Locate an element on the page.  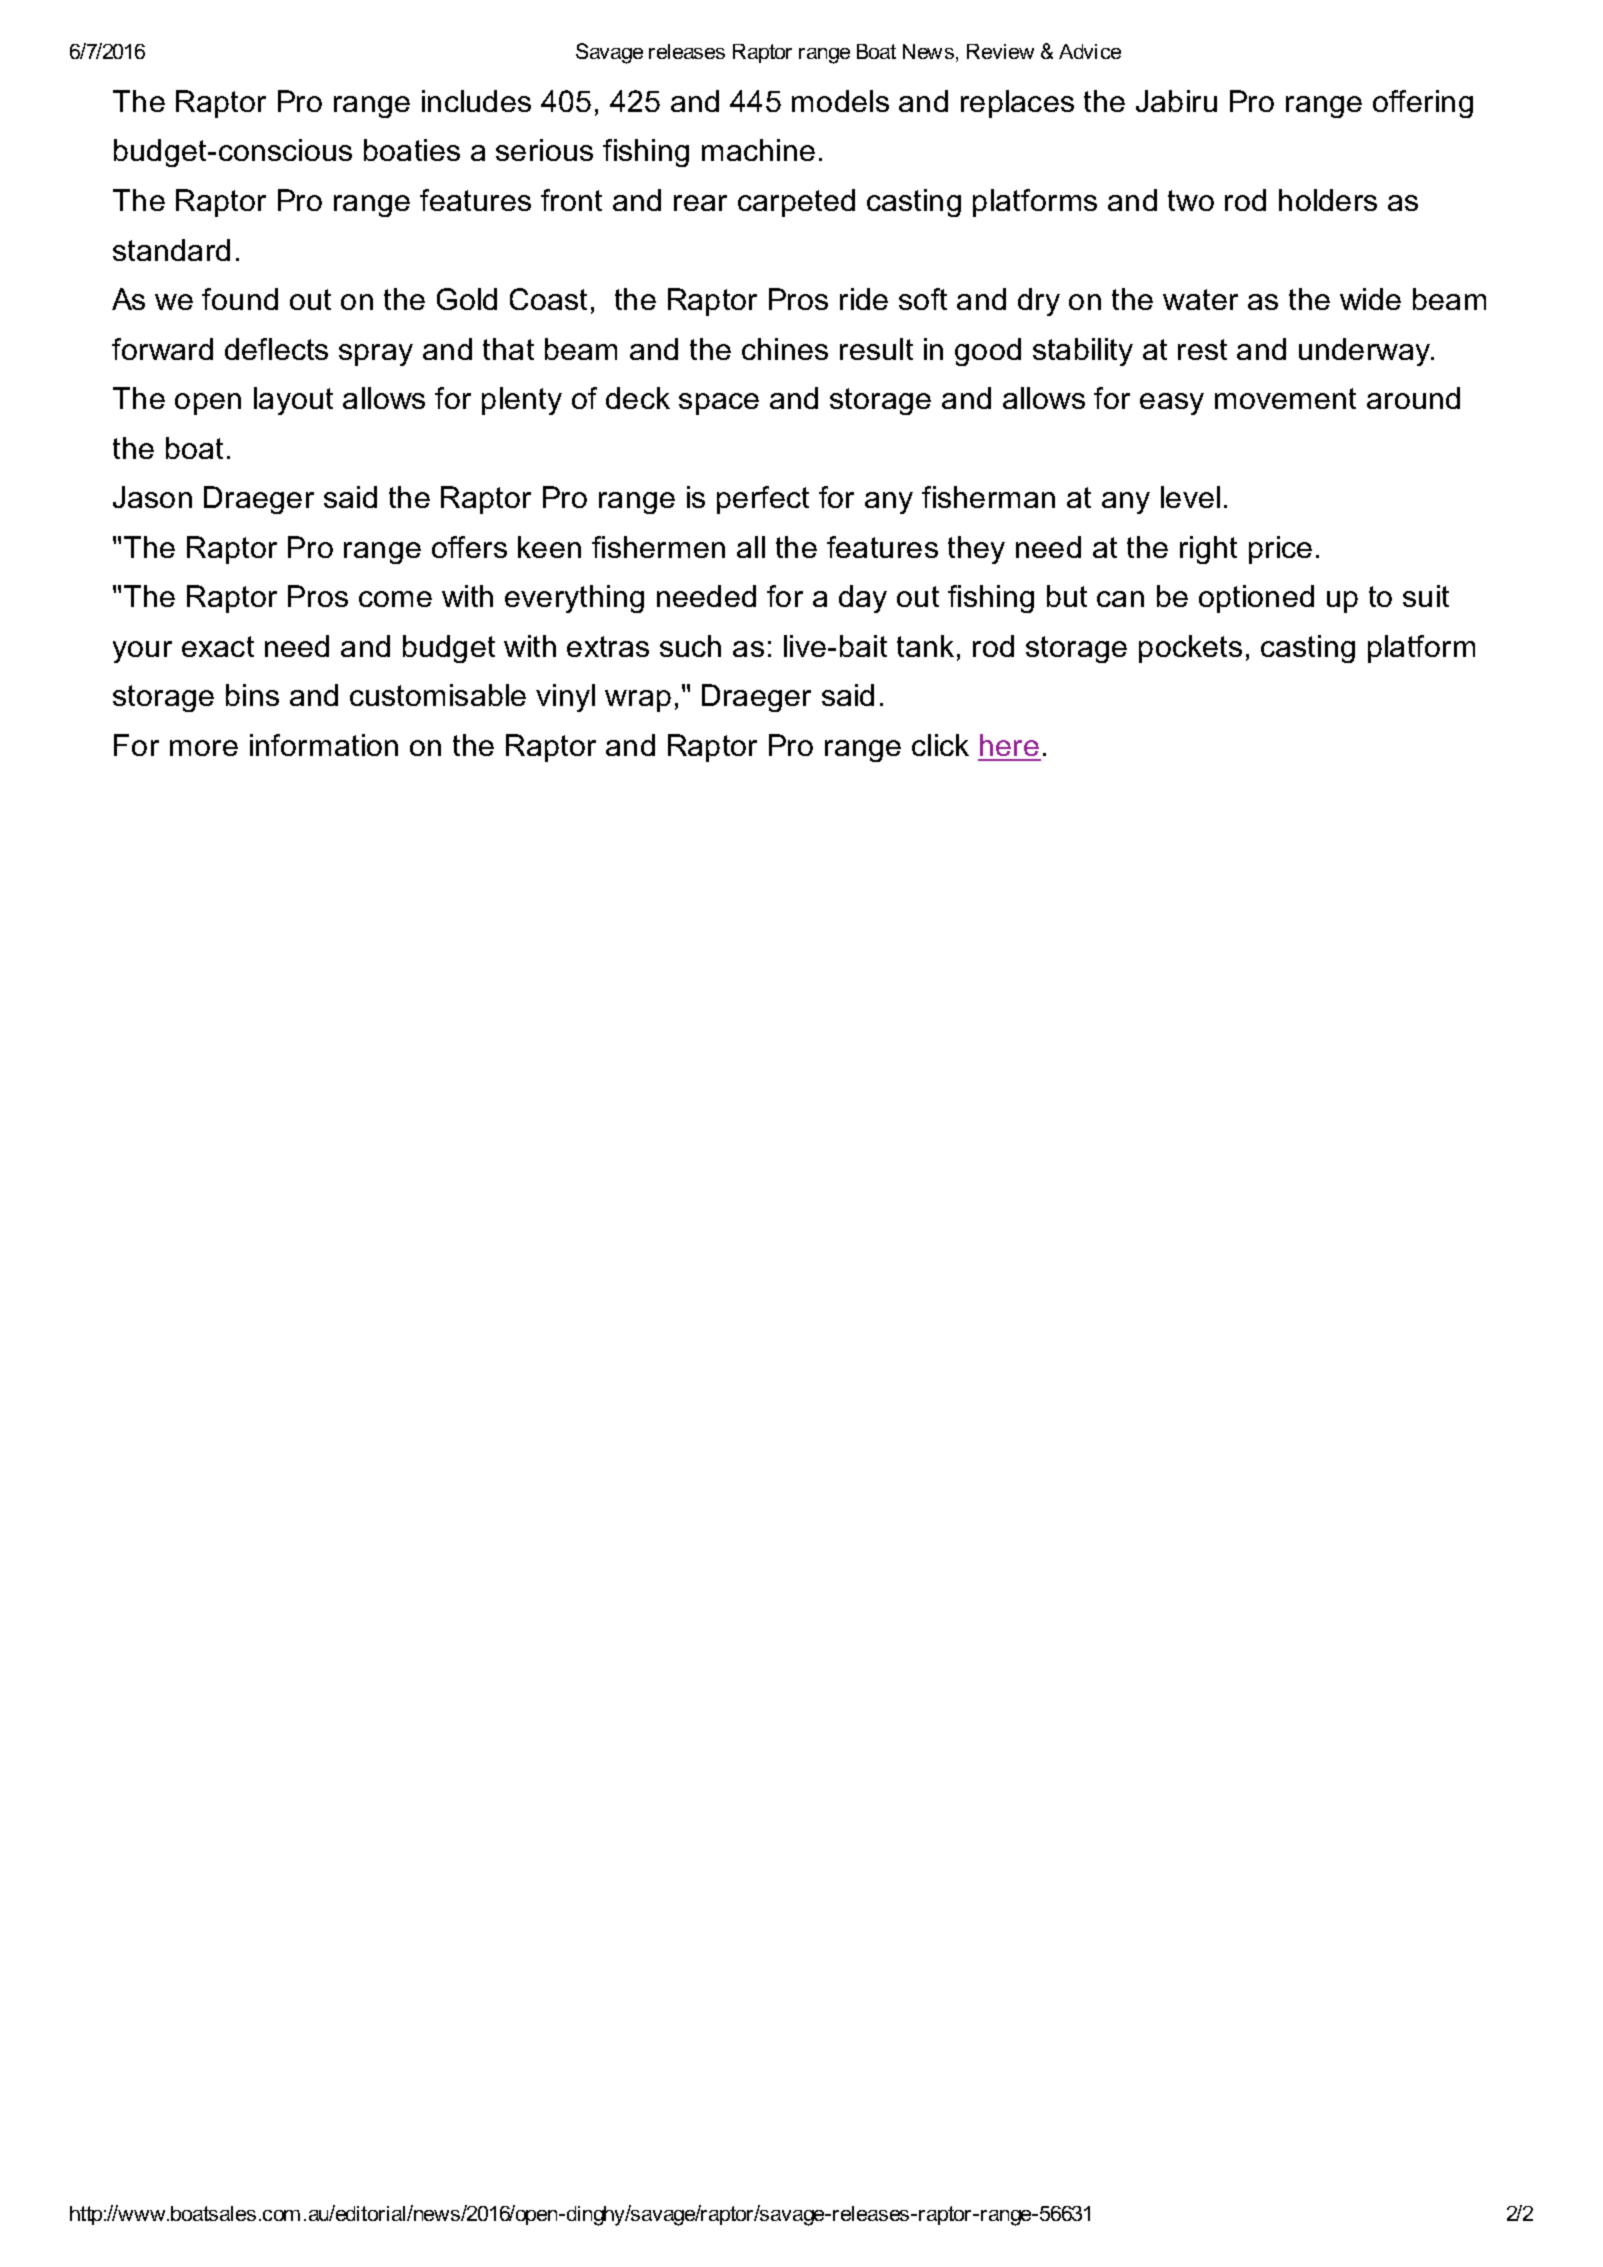
models is located at coordinates (840, 101).
